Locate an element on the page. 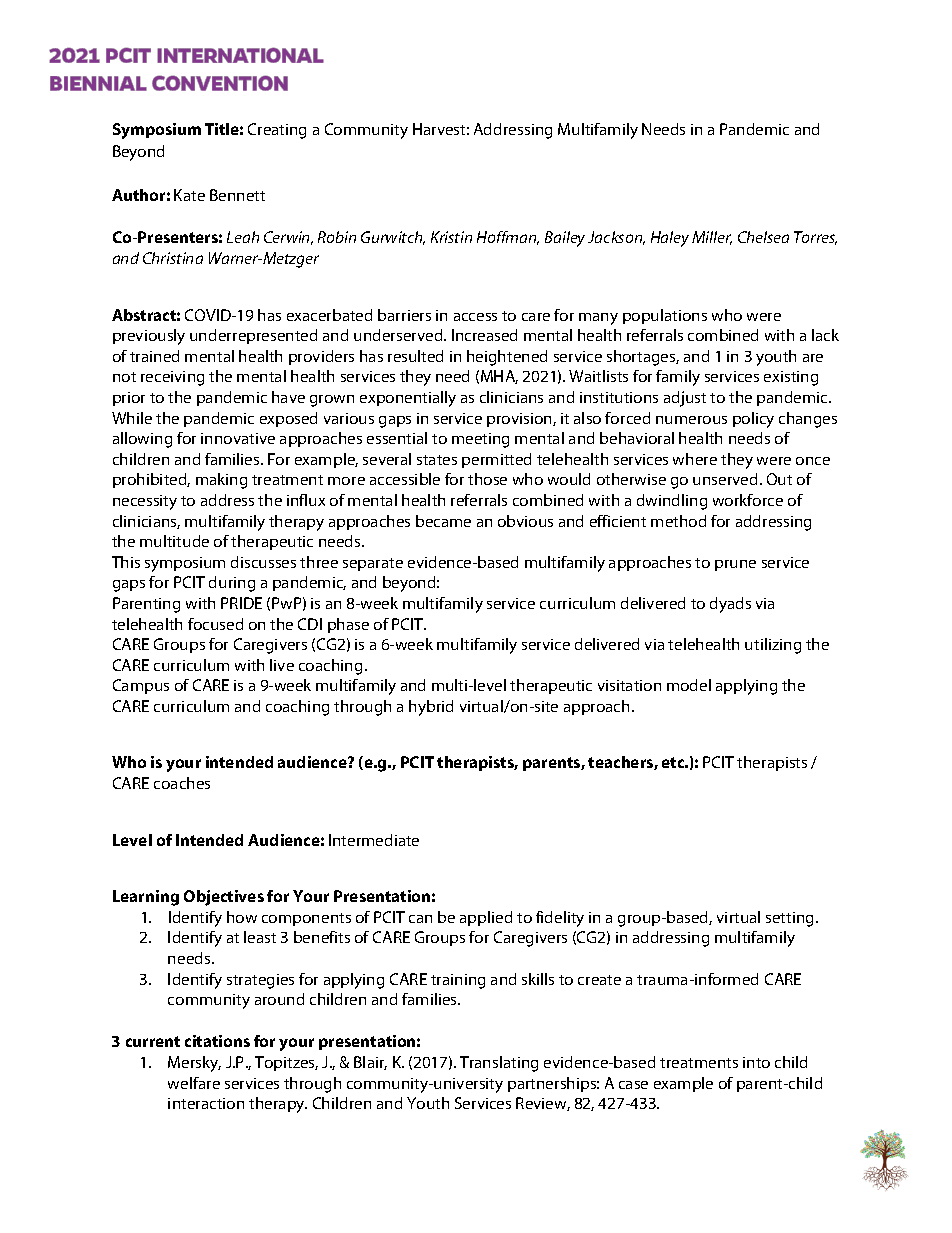  welfare is located at coordinates (194, 1083).
